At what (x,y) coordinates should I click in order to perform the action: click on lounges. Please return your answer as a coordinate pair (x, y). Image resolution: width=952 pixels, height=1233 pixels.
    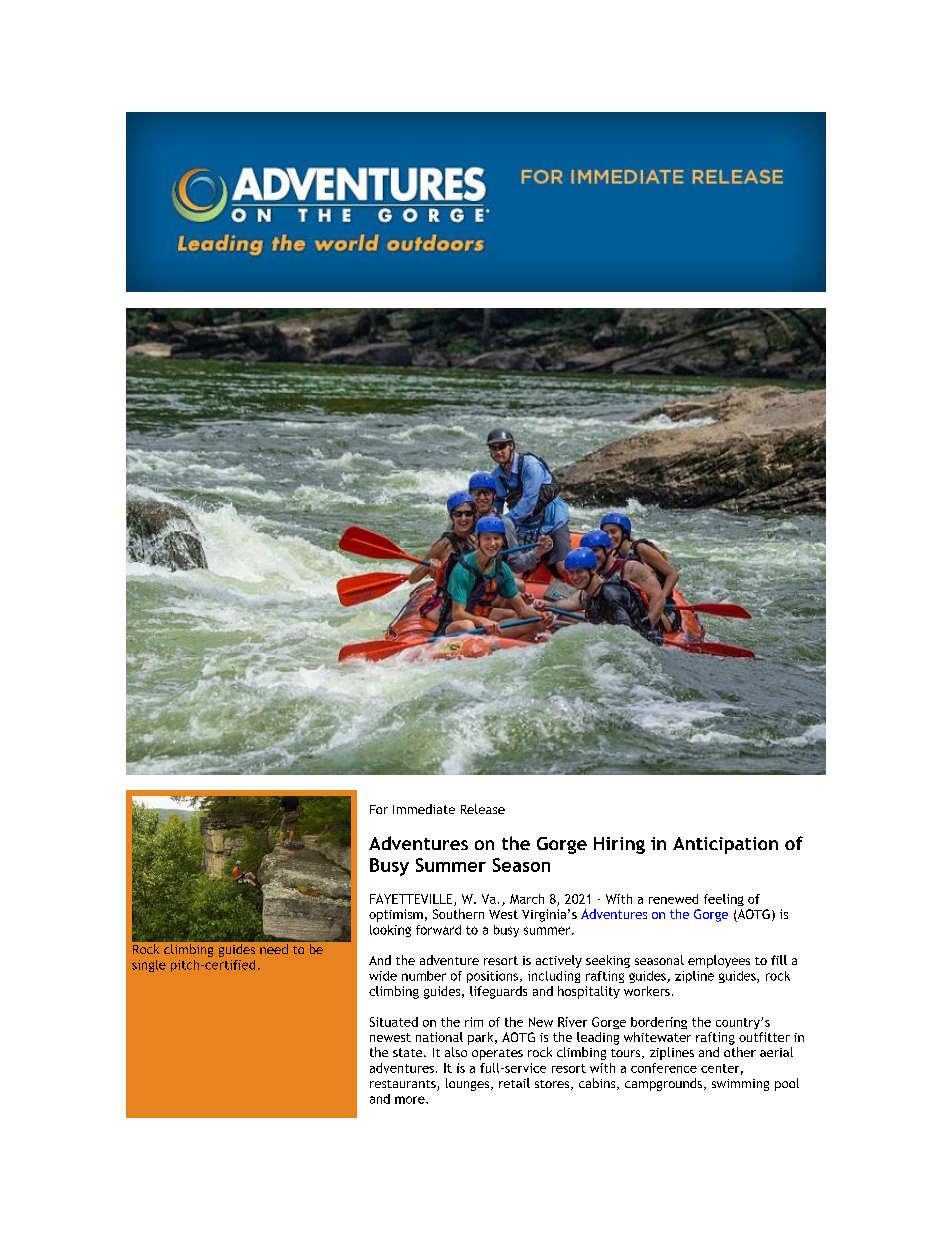
    Looking at the image, I should click on (469, 1084).
